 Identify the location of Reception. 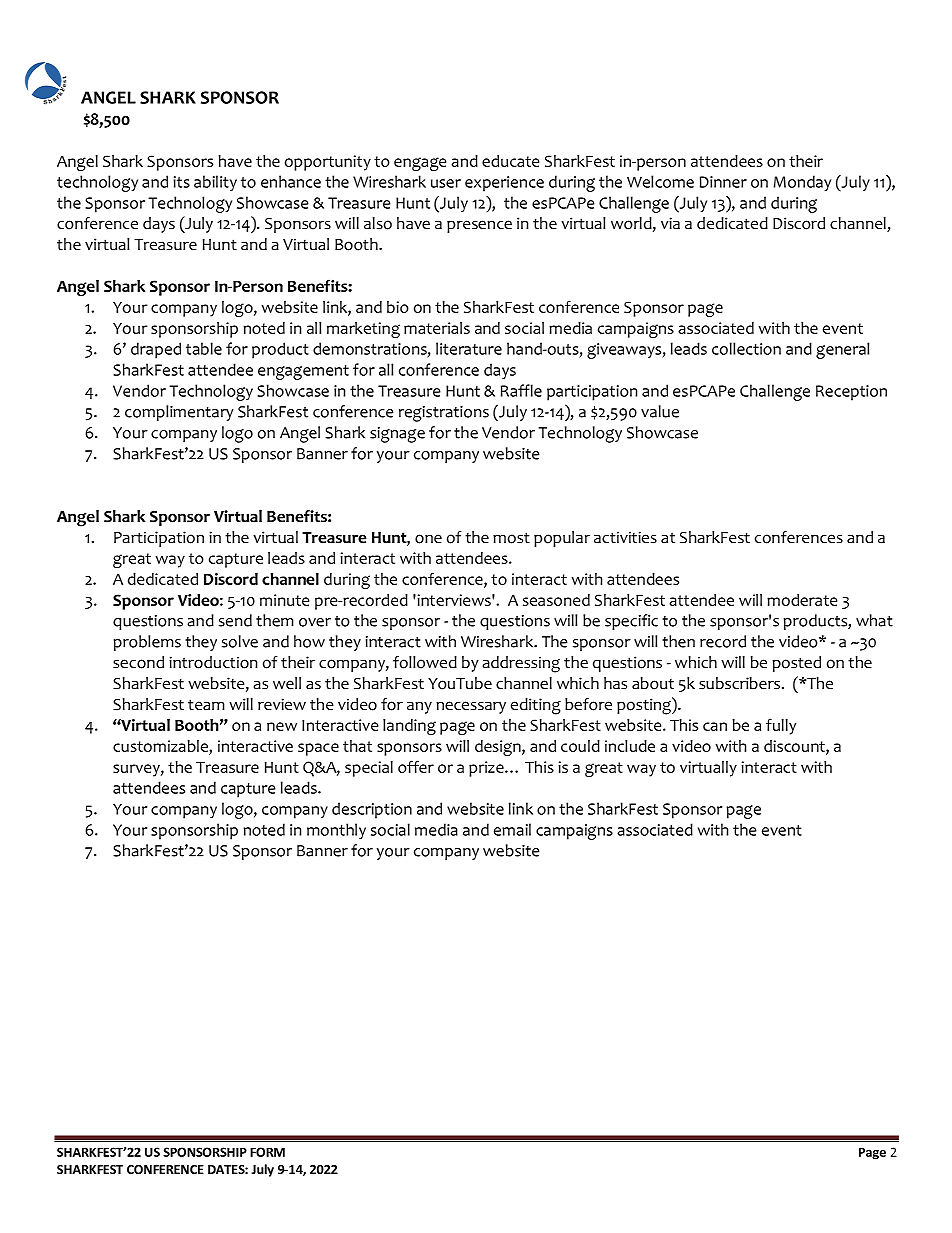
(851, 393).
